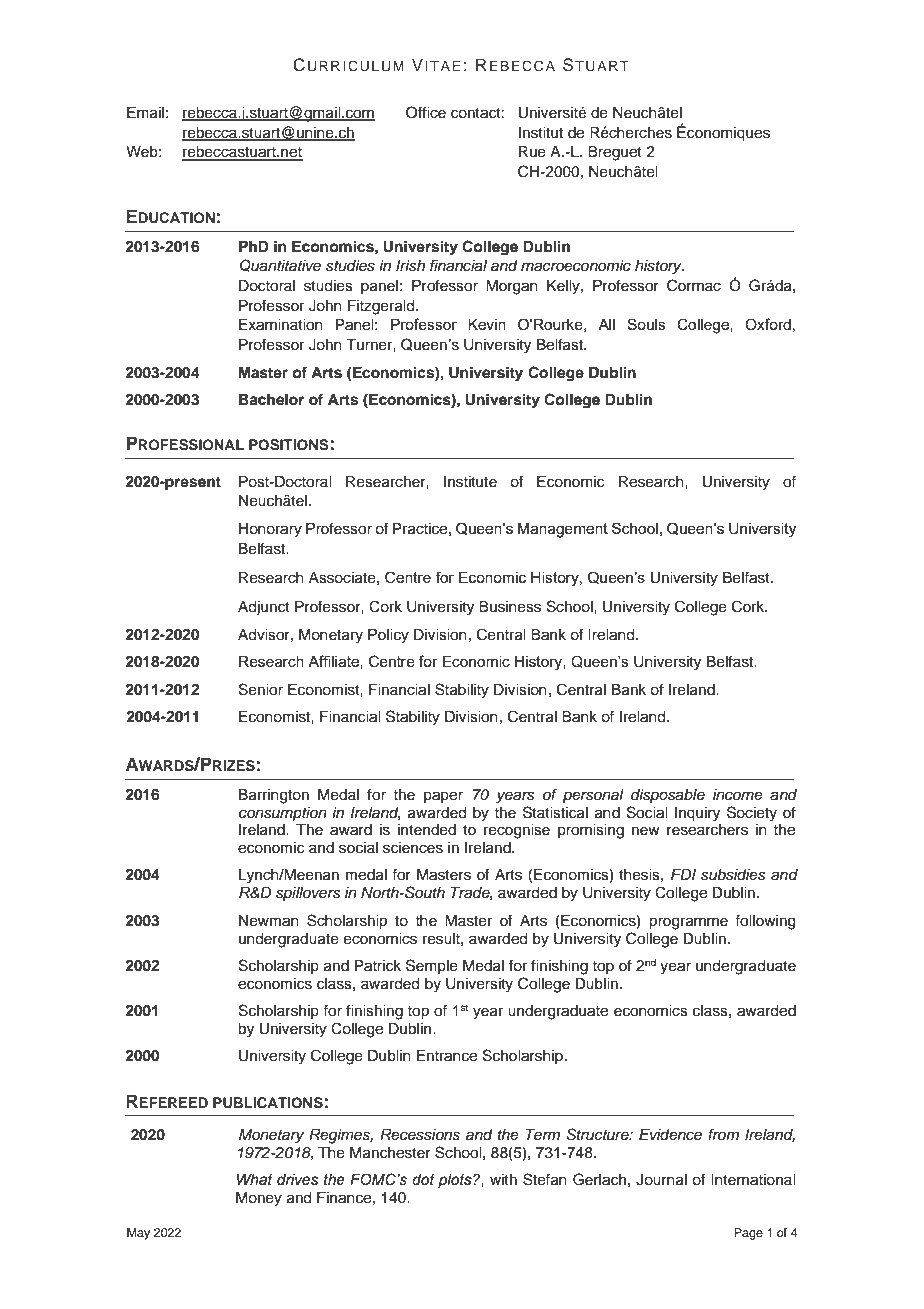  I want to click on Cormac, so click(694, 285).
